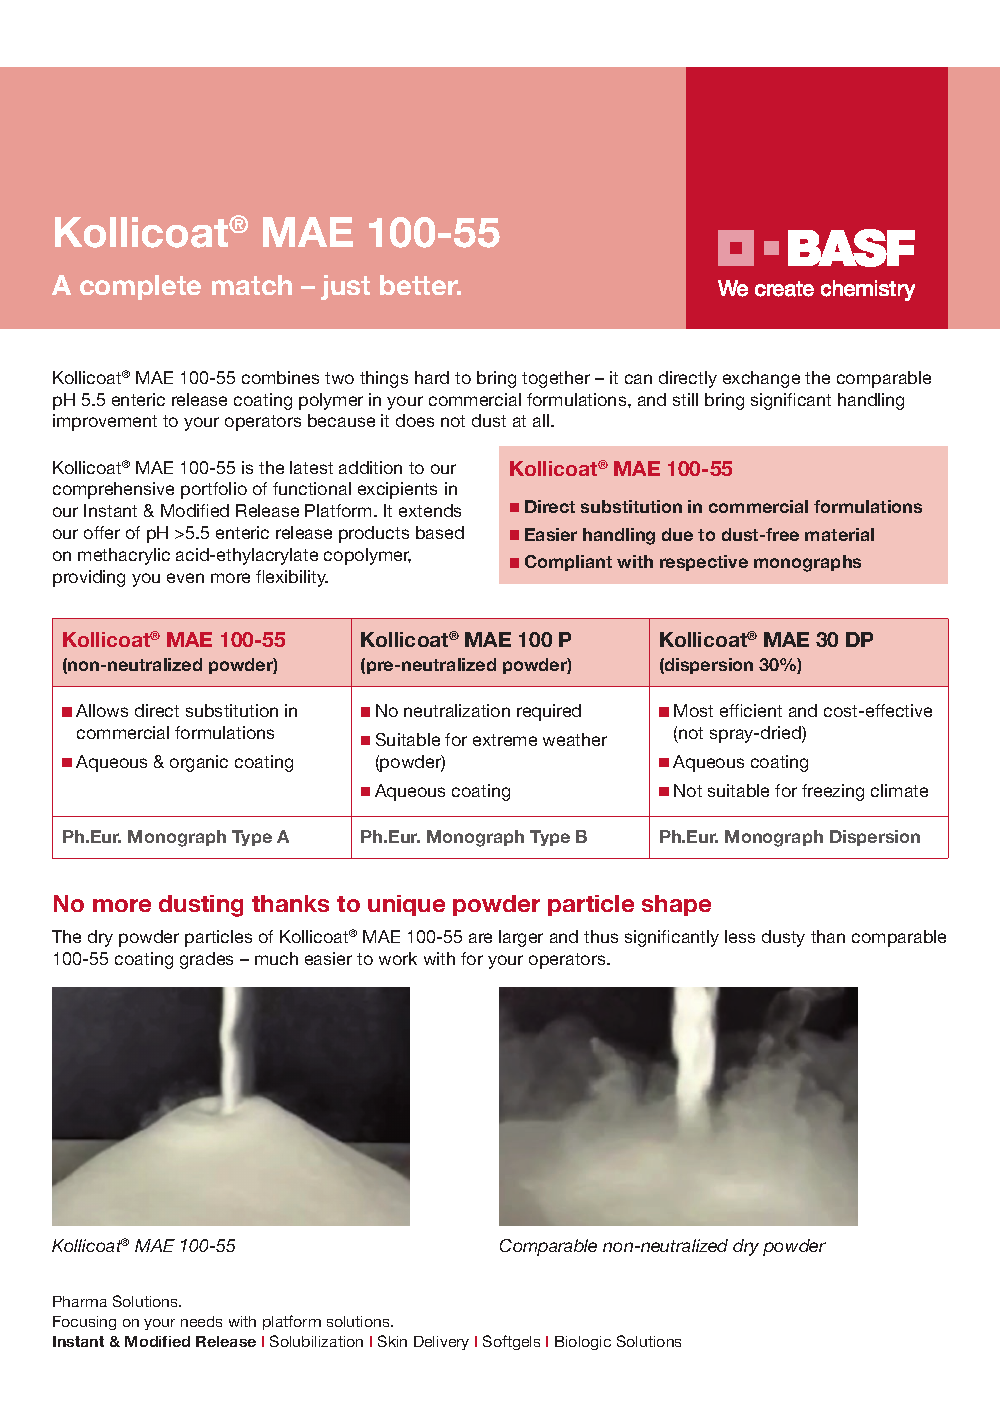 This screenshot has height=1414, width=1000. Describe the element at coordinates (704, 563) in the screenshot. I see `respective` at that location.
